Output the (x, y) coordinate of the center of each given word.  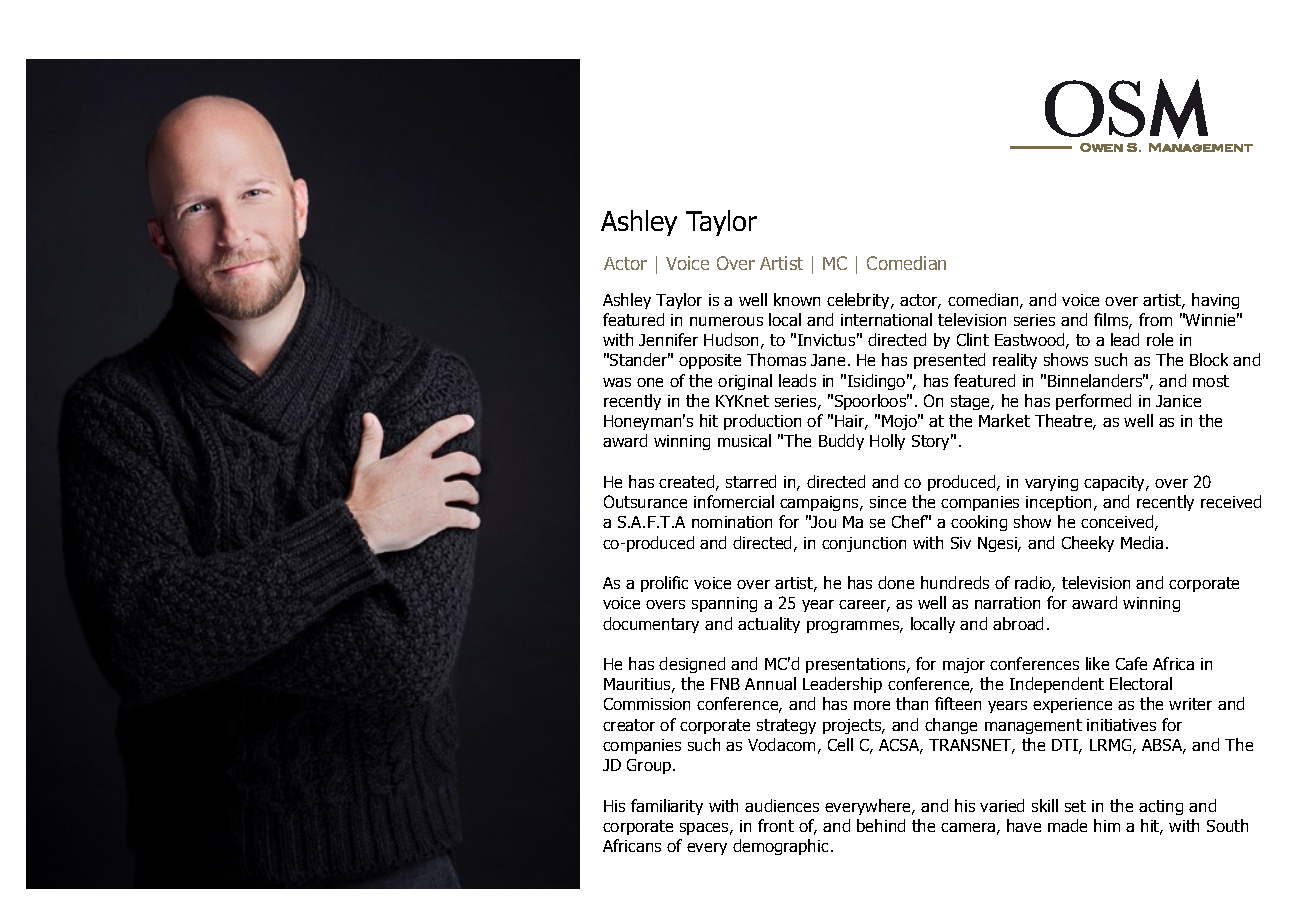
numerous (726, 321)
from (1155, 319)
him (1107, 825)
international (886, 319)
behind (881, 825)
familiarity (667, 807)
